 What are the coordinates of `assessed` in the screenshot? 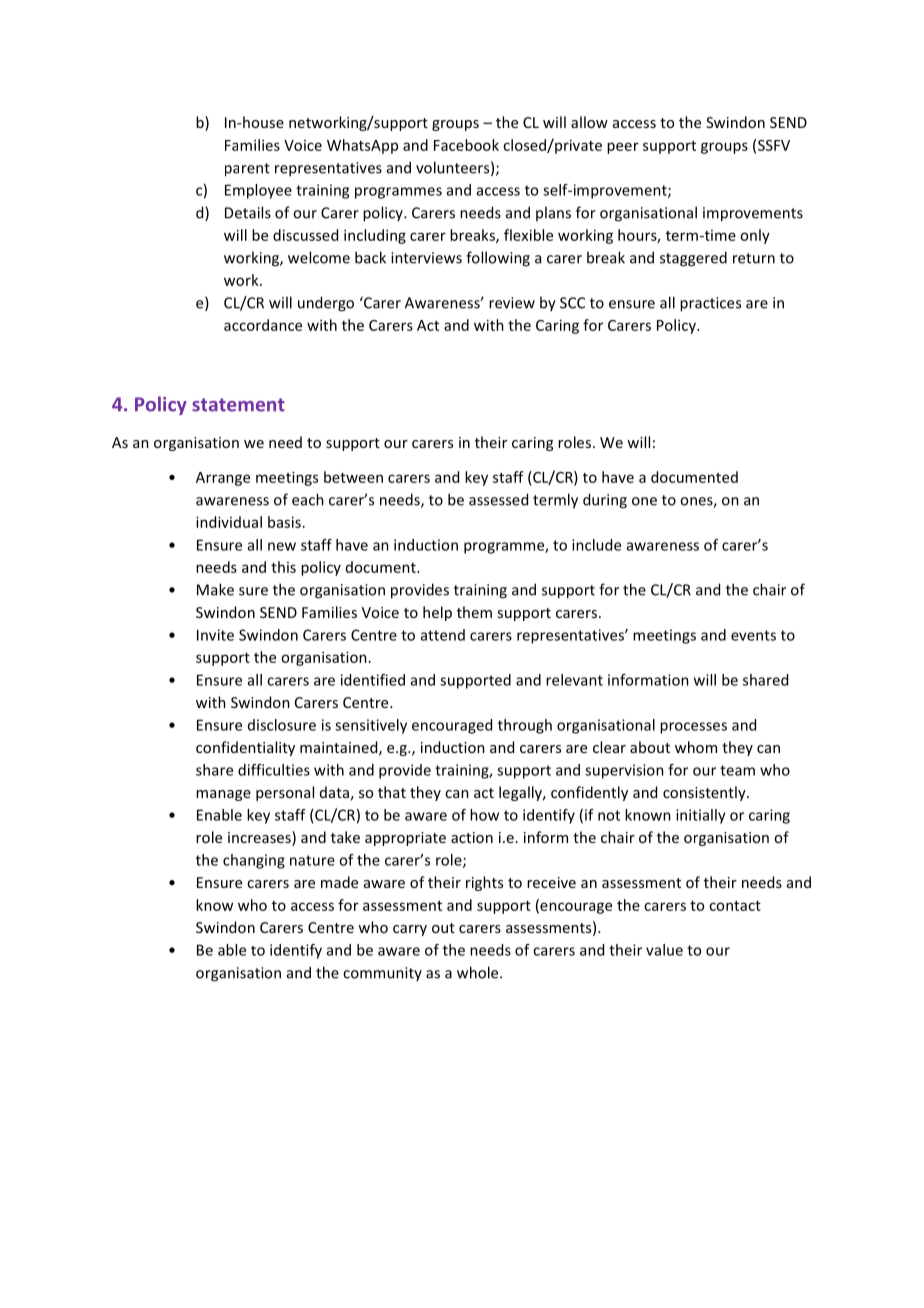 It's located at (498, 499).
